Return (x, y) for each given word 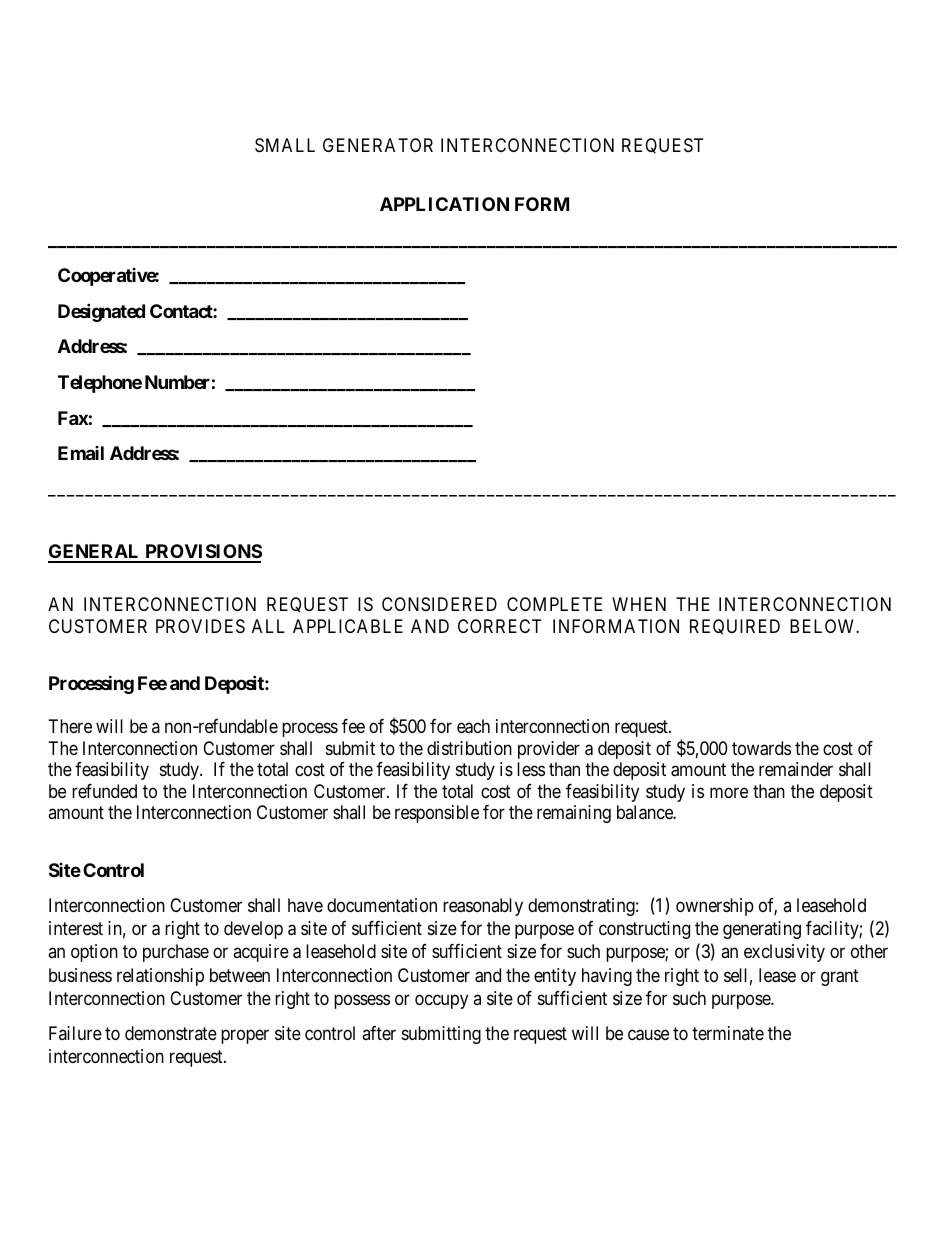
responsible (437, 814)
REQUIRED (735, 627)
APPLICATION (444, 204)
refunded (104, 791)
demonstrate (171, 1033)
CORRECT (499, 626)
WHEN (639, 604)
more (729, 792)
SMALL (285, 145)
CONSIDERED (439, 604)
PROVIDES (200, 626)
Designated (101, 312)
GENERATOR (378, 145)
